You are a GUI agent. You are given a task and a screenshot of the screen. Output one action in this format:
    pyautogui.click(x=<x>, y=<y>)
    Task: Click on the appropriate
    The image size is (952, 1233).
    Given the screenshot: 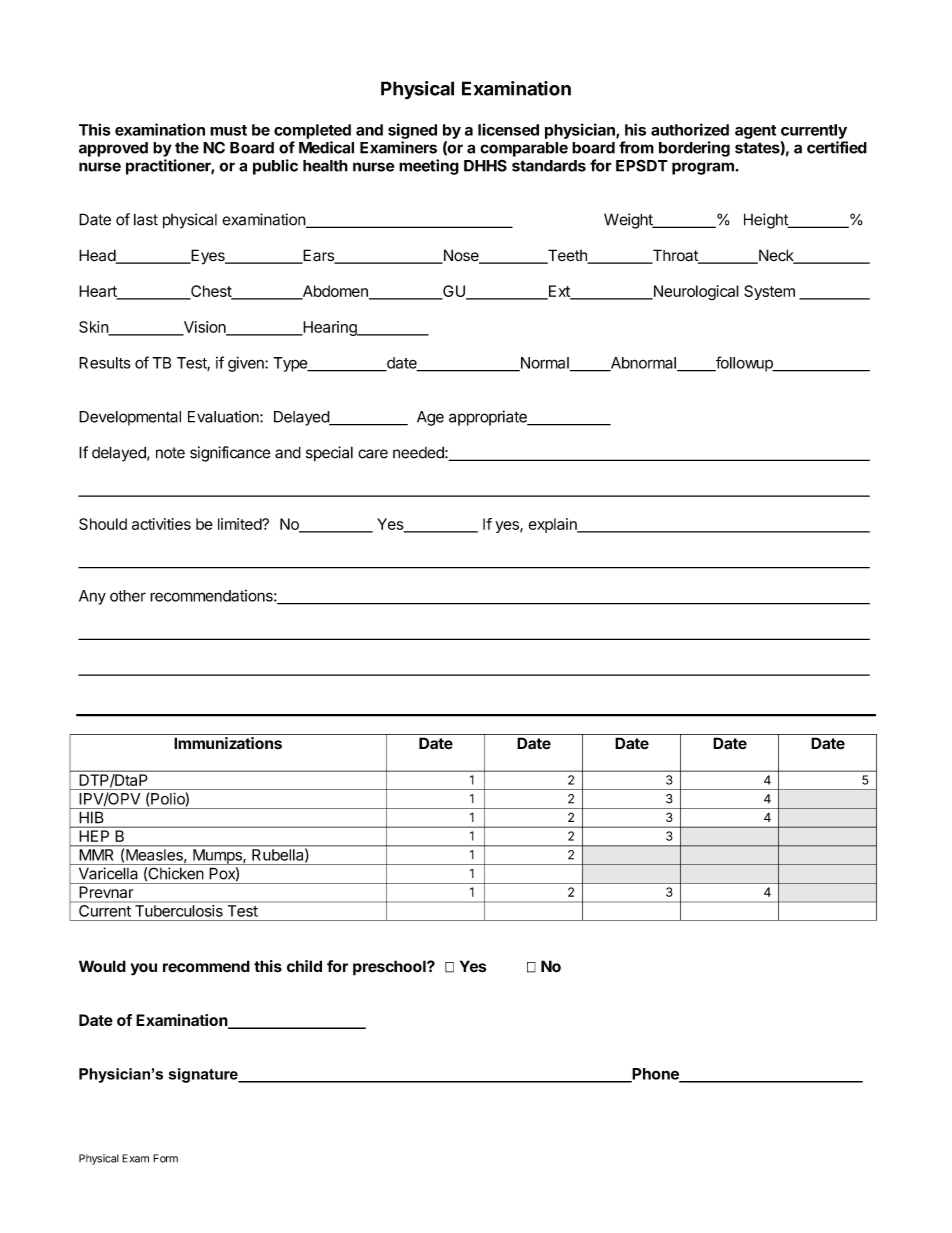 What is the action you would take?
    pyautogui.click(x=489, y=418)
